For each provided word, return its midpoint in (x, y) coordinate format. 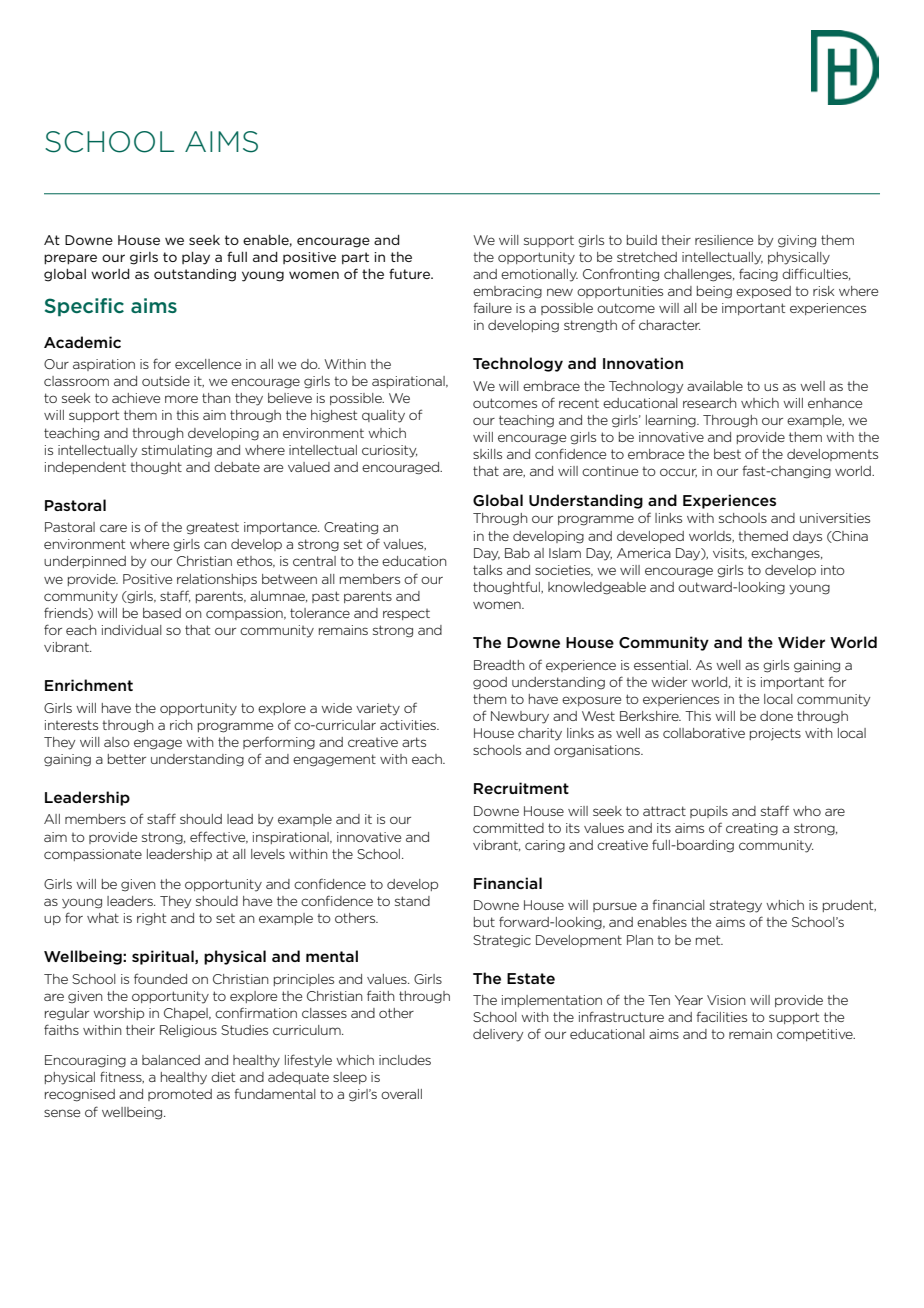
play (196, 258)
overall (401, 1094)
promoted (180, 1095)
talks (487, 570)
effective (219, 837)
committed (508, 828)
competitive (816, 1035)
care (113, 528)
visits (730, 554)
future (410, 273)
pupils (709, 812)
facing (758, 275)
